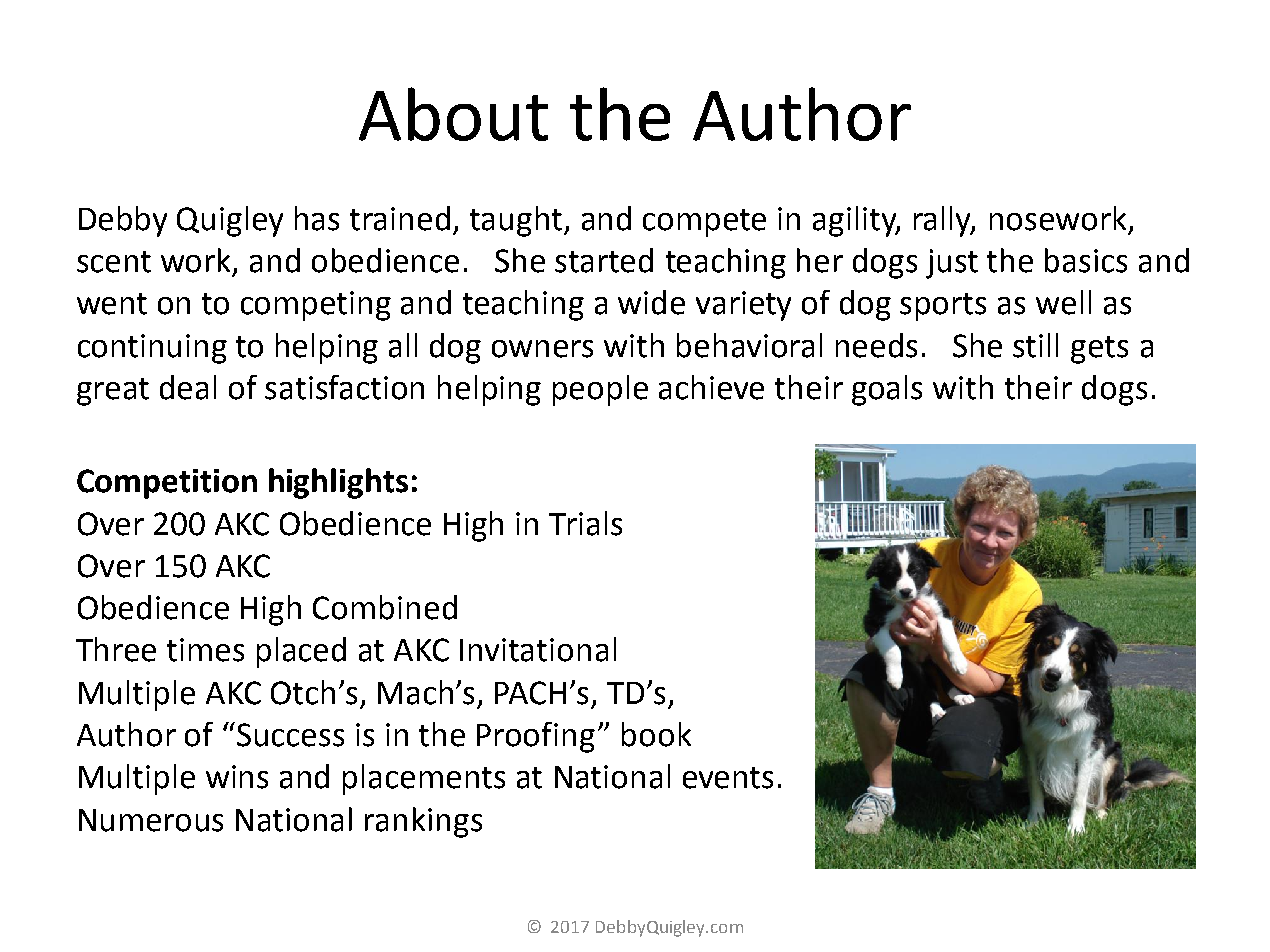 Image resolution: width=1270 pixels, height=952 pixels. What do you see at coordinates (188, 387) in the screenshot?
I see `deal` at bounding box center [188, 387].
